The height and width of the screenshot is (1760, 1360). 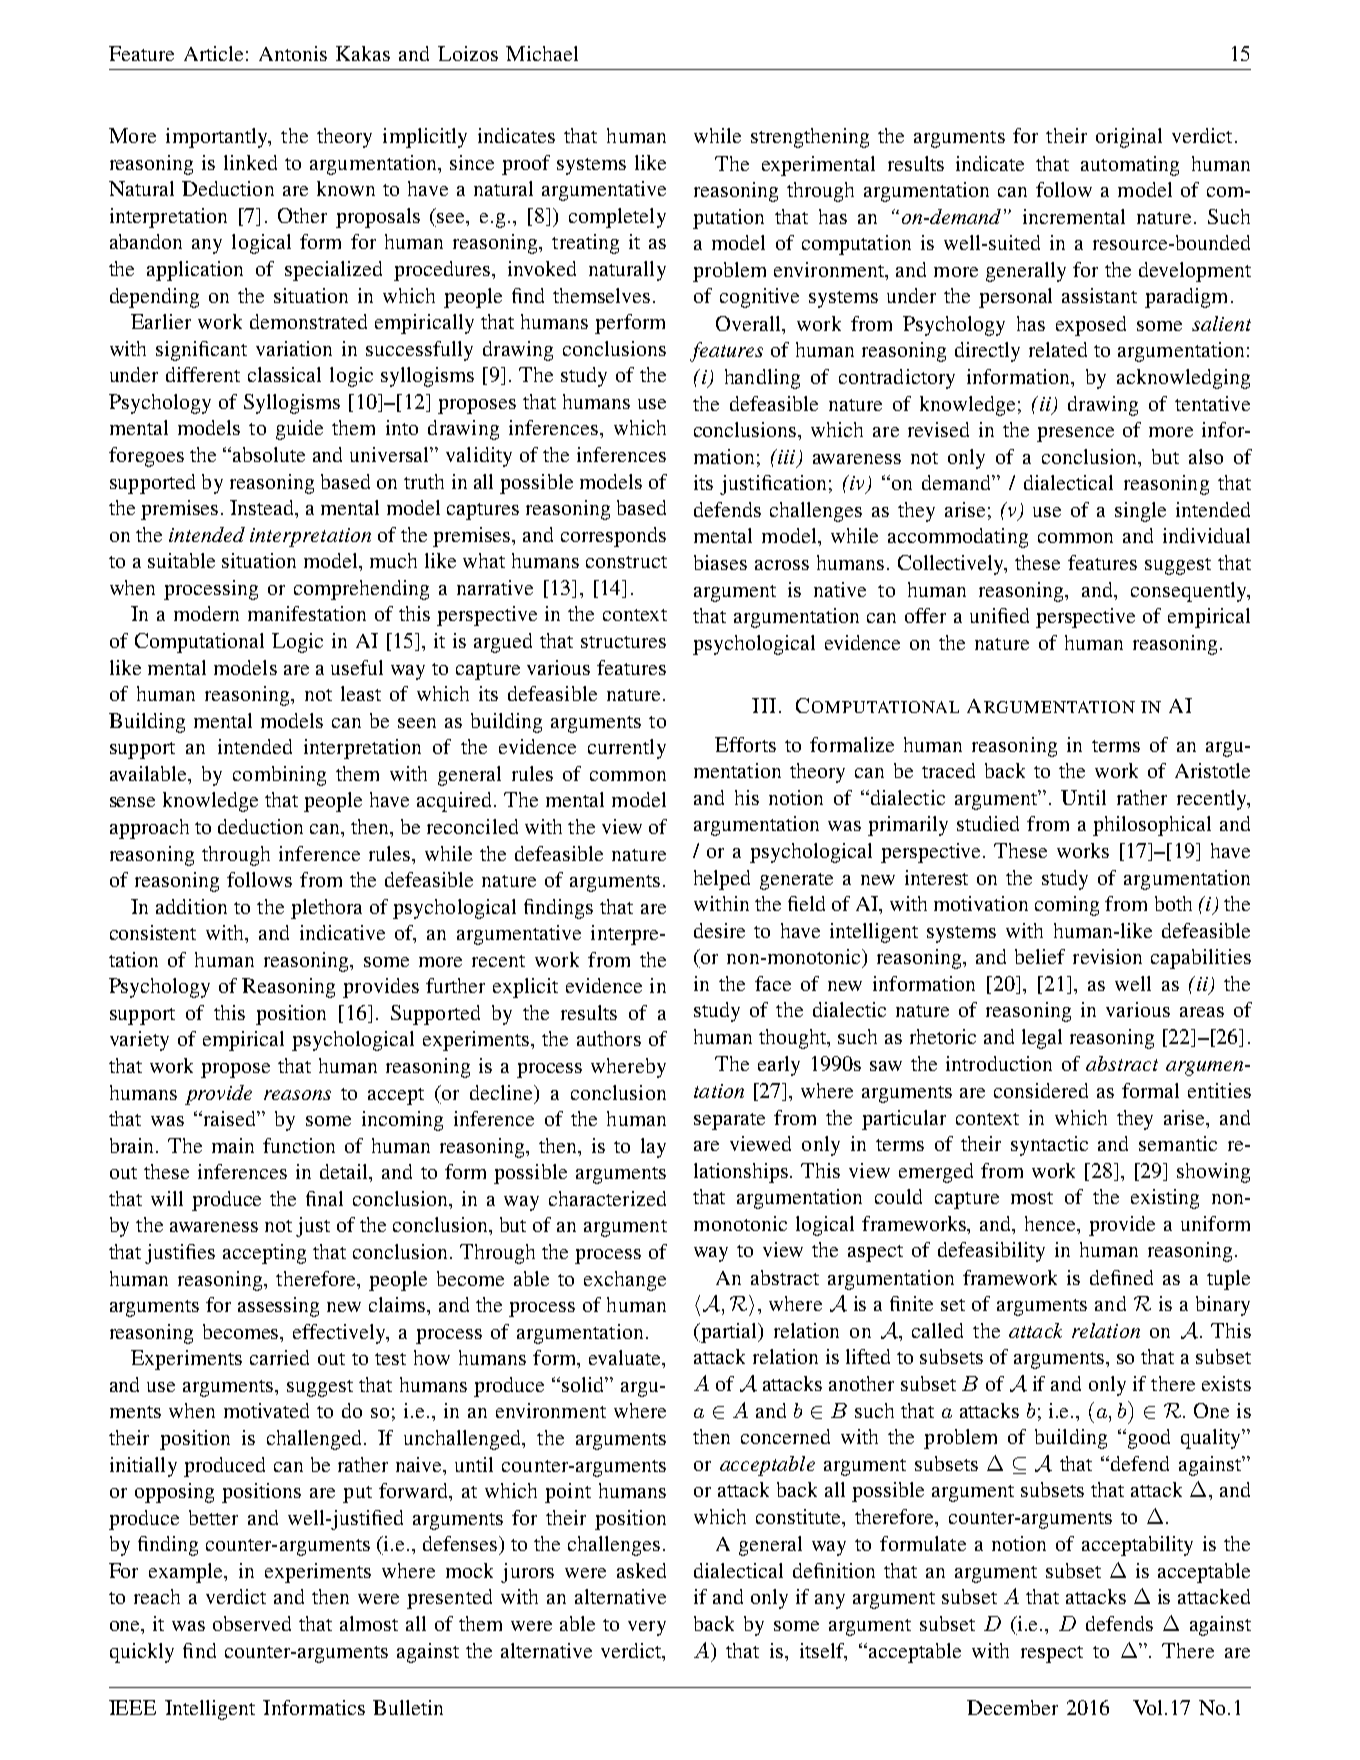 What do you see at coordinates (542, 53) in the screenshot?
I see `Michael` at bounding box center [542, 53].
